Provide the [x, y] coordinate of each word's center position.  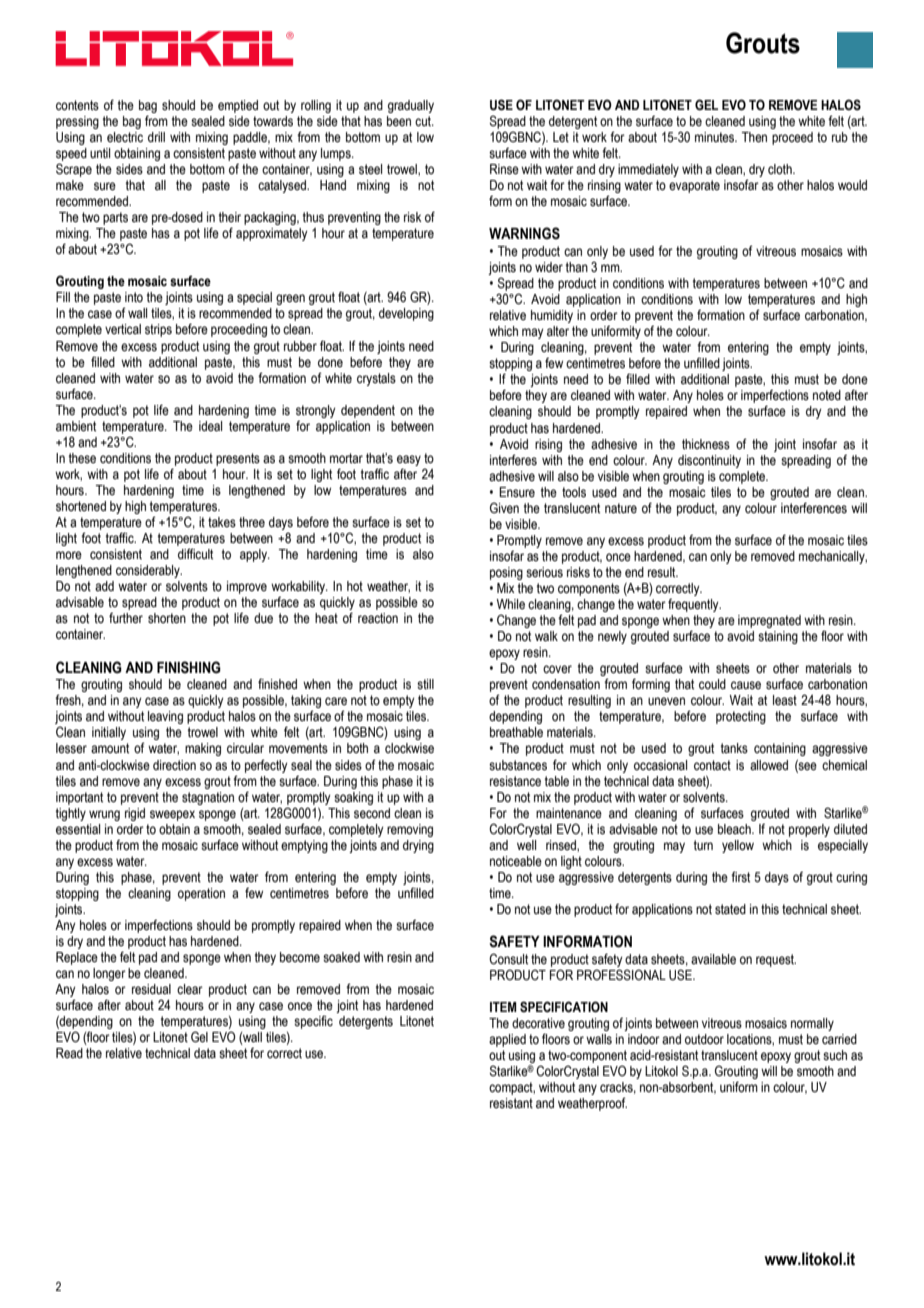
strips [158, 330]
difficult [195, 554]
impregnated [769, 621]
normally [812, 1024]
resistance [515, 781]
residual [151, 989]
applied [507, 1040]
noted [827, 395]
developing [406, 314]
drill [156, 137]
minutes [716, 137]
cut [424, 121]
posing [506, 573]
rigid [135, 814]
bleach [735, 829]
